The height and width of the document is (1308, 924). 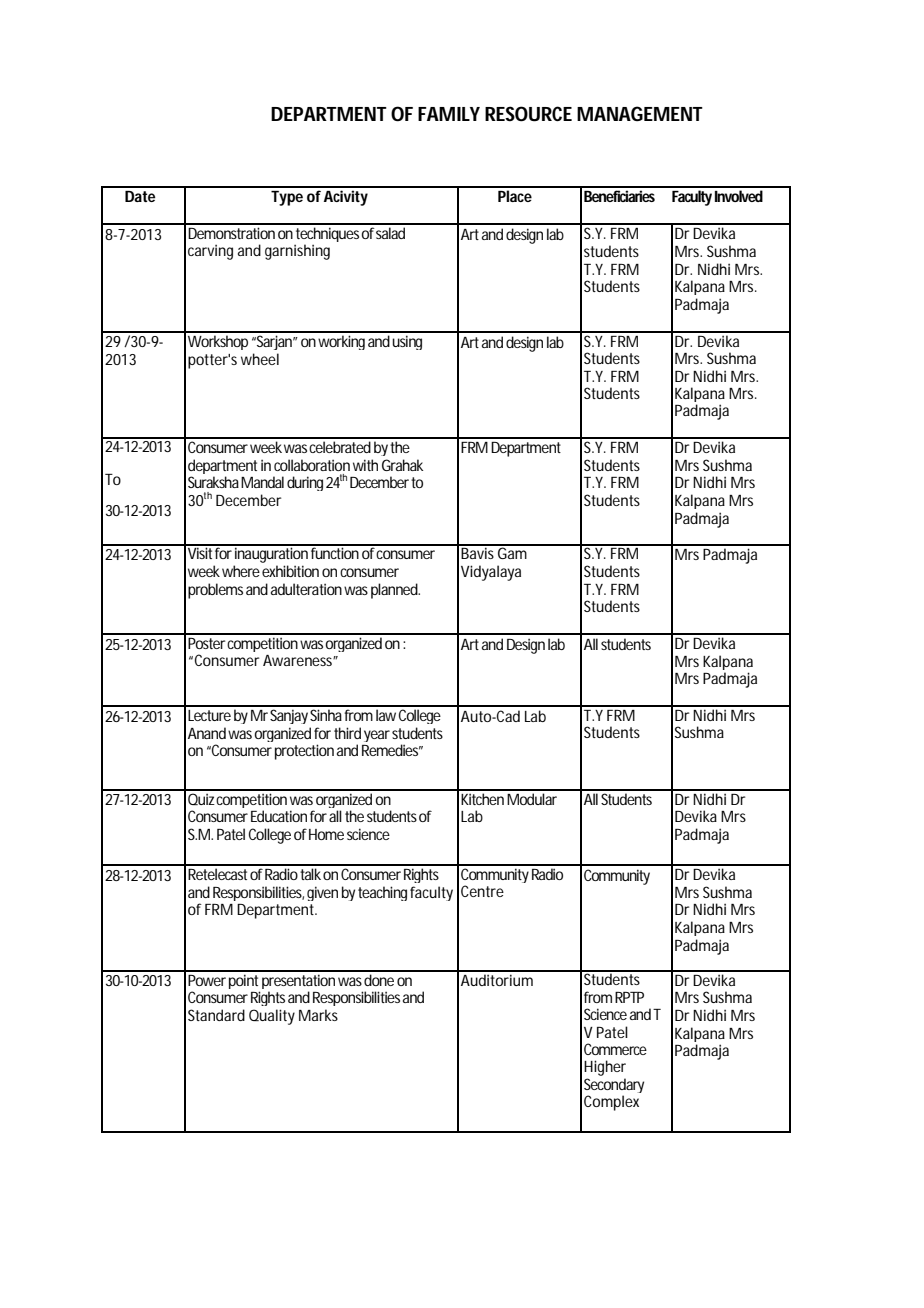 What do you see at coordinates (216, 1015) in the document?
I see `Standard` at bounding box center [216, 1015].
